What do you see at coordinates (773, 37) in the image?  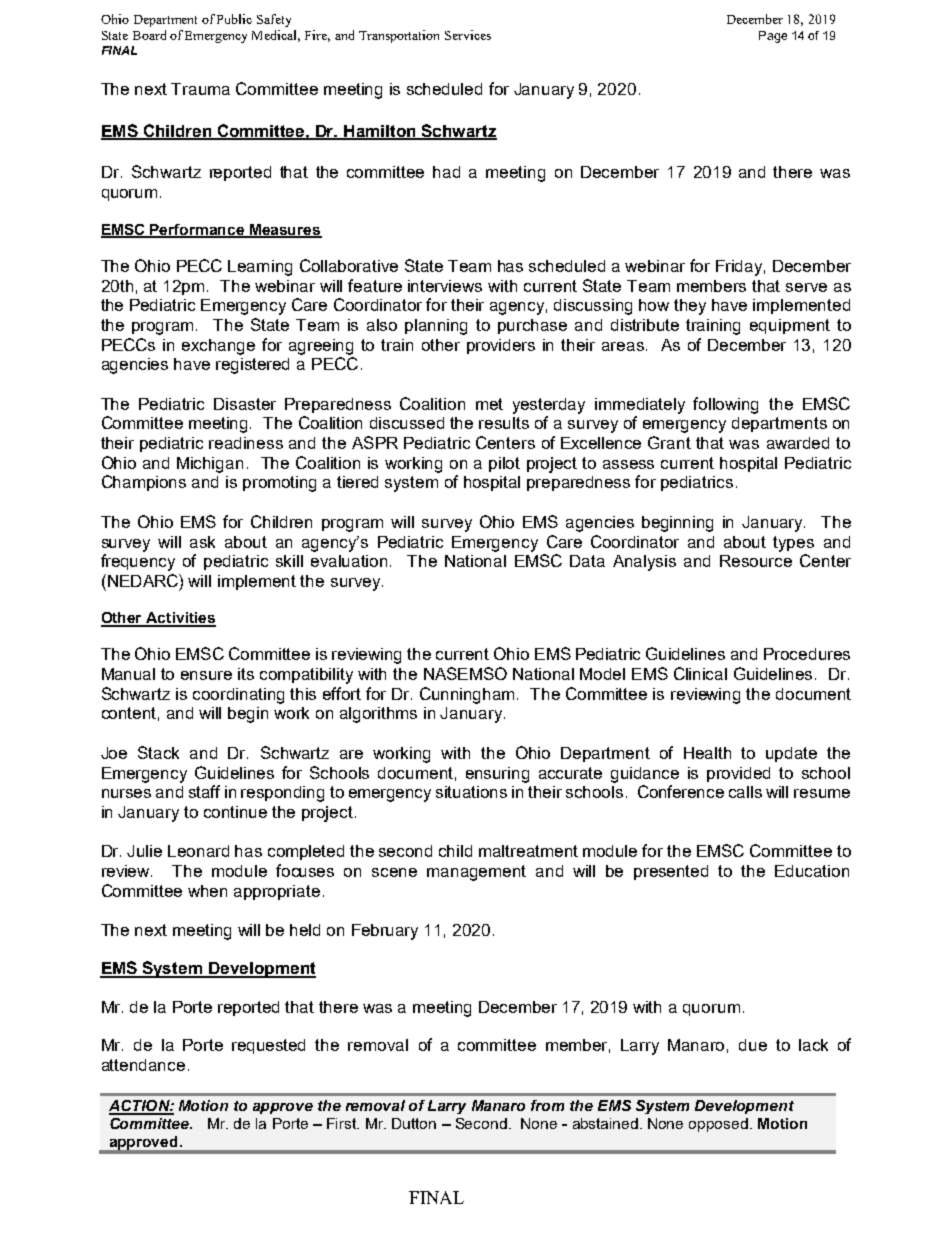 I see `Page` at bounding box center [773, 37].
